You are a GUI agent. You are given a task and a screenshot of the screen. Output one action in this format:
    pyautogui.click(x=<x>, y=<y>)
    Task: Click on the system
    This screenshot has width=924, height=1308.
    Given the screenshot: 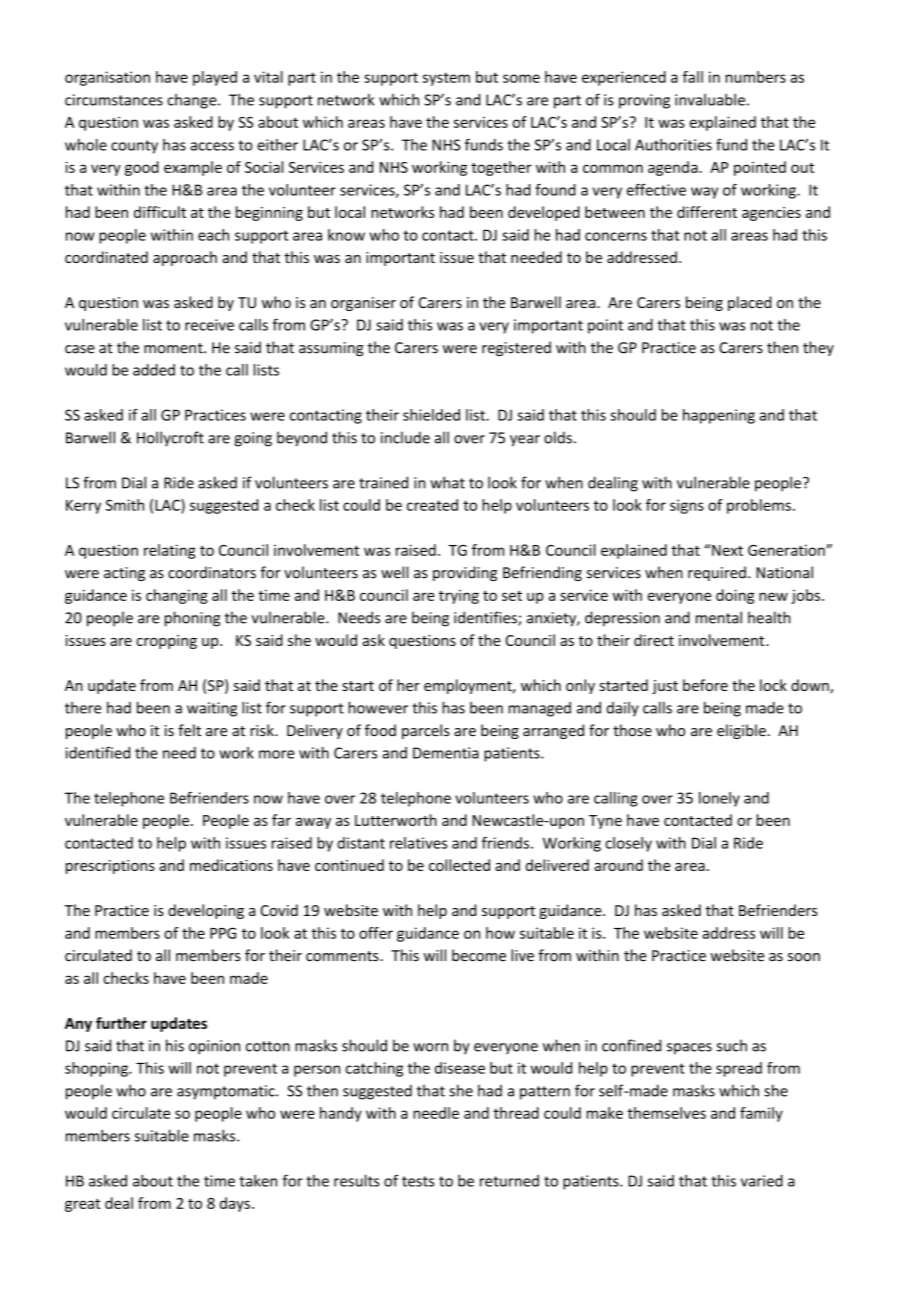 What is the action you would take?
    pyautogui.click(x=446, y=79)
